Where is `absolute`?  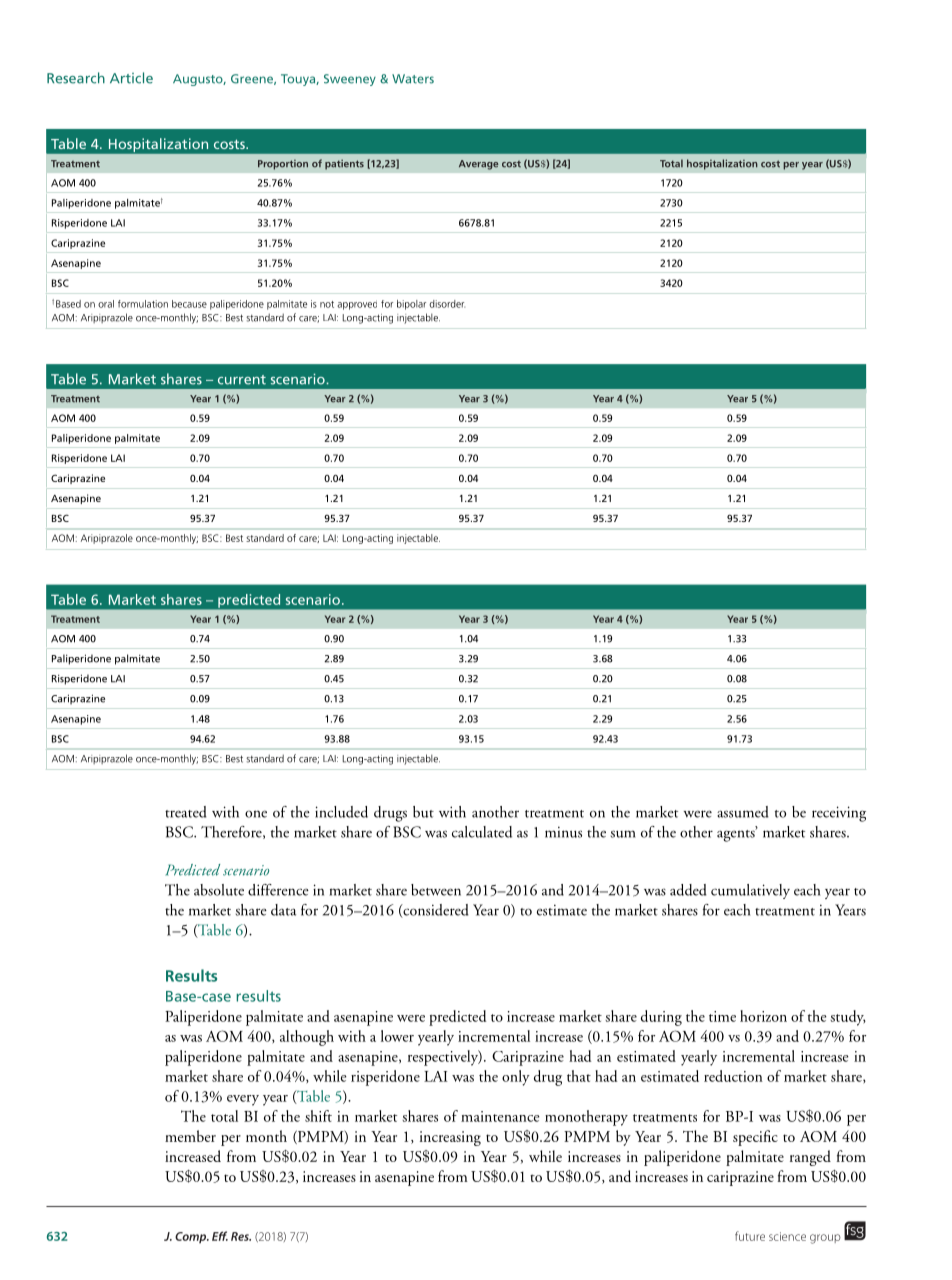
absolute is located at coordinates (219, 890).
